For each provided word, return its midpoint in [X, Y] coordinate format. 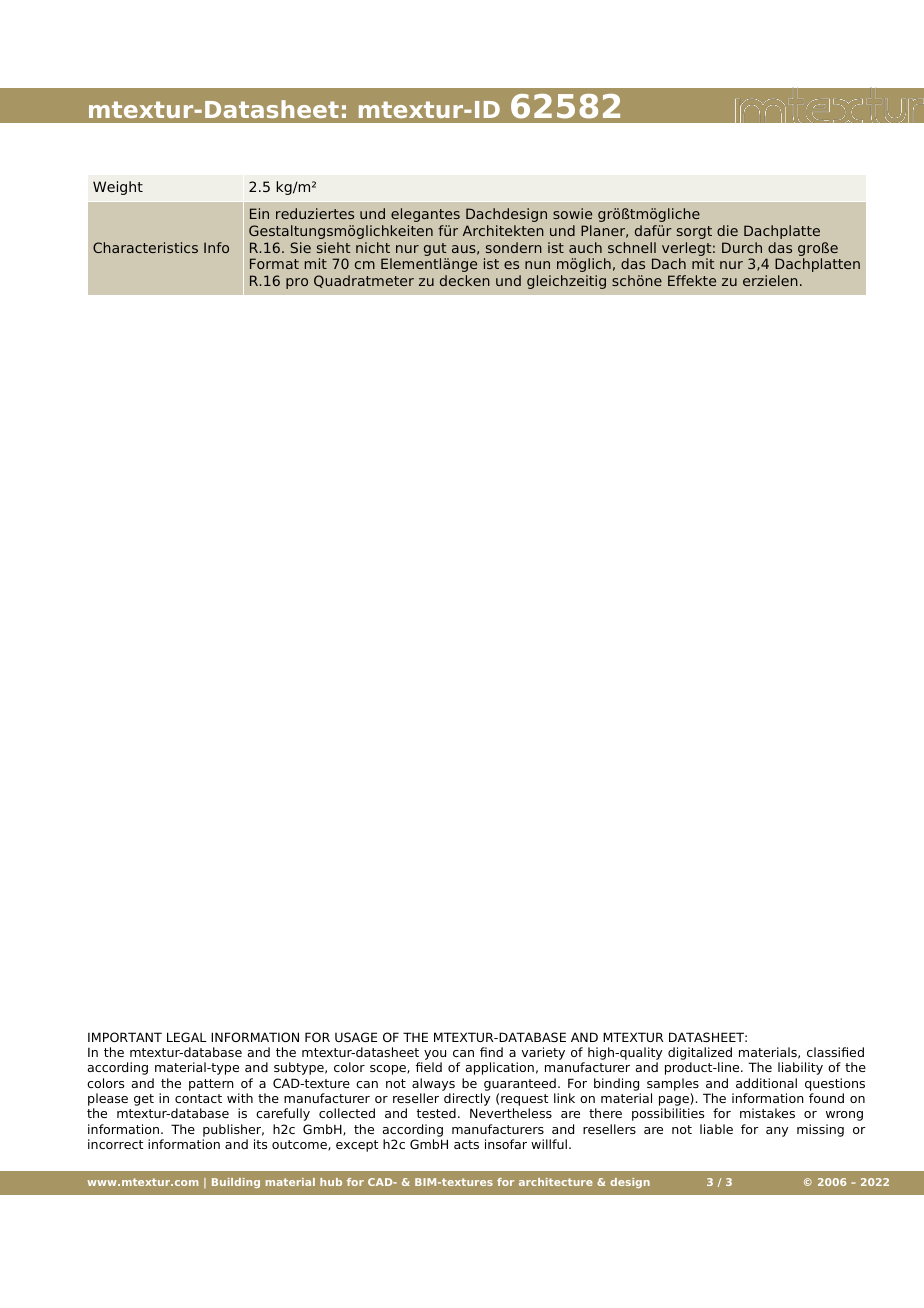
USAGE [356, 1037]
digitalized [700, 1055]
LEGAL [187, 1037]
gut [436, 251]
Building [236, 1183]
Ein [259, 213]
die [727, 230]
